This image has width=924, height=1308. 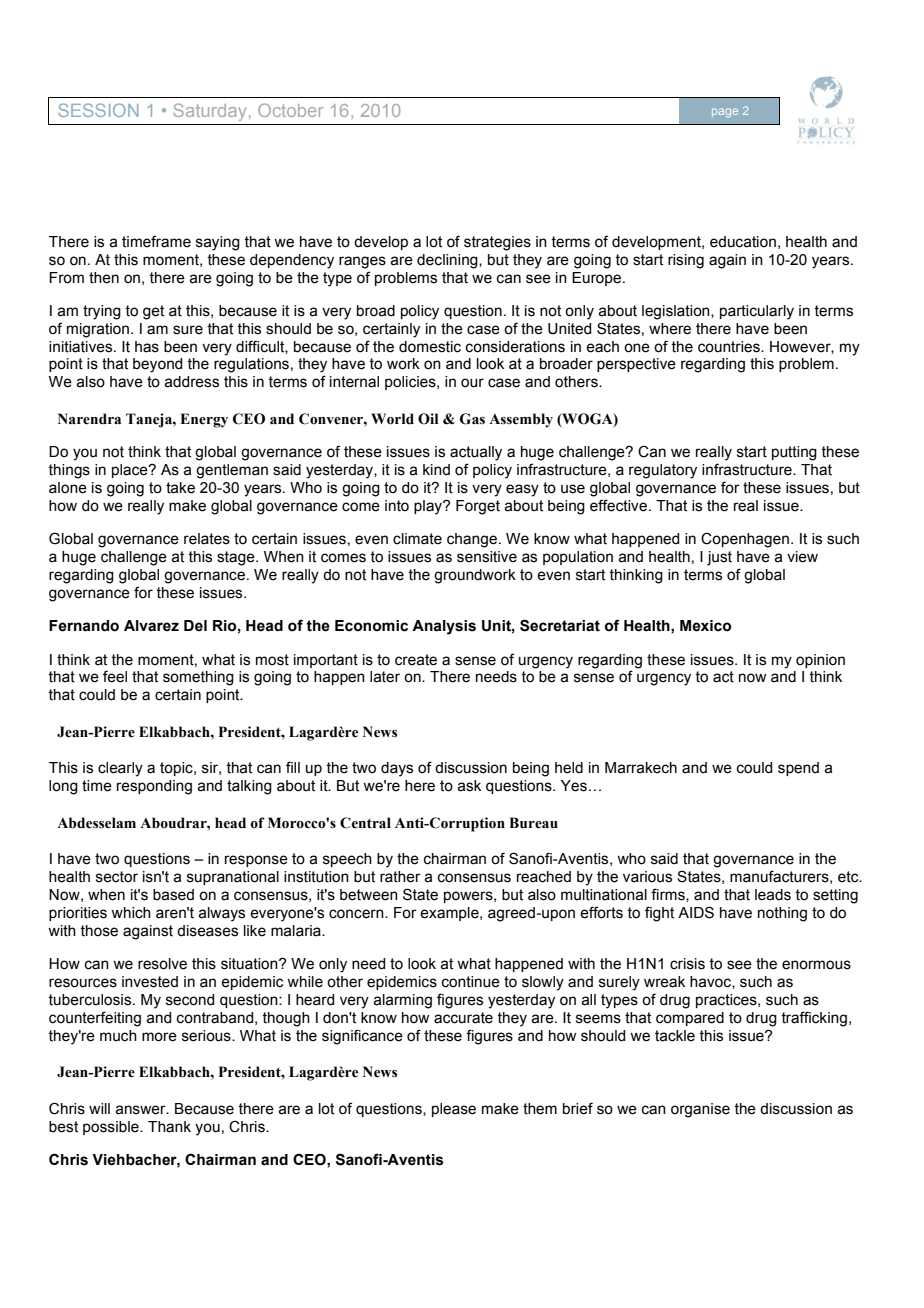 I want to click on Thank, so click(x=169, y=1127).
